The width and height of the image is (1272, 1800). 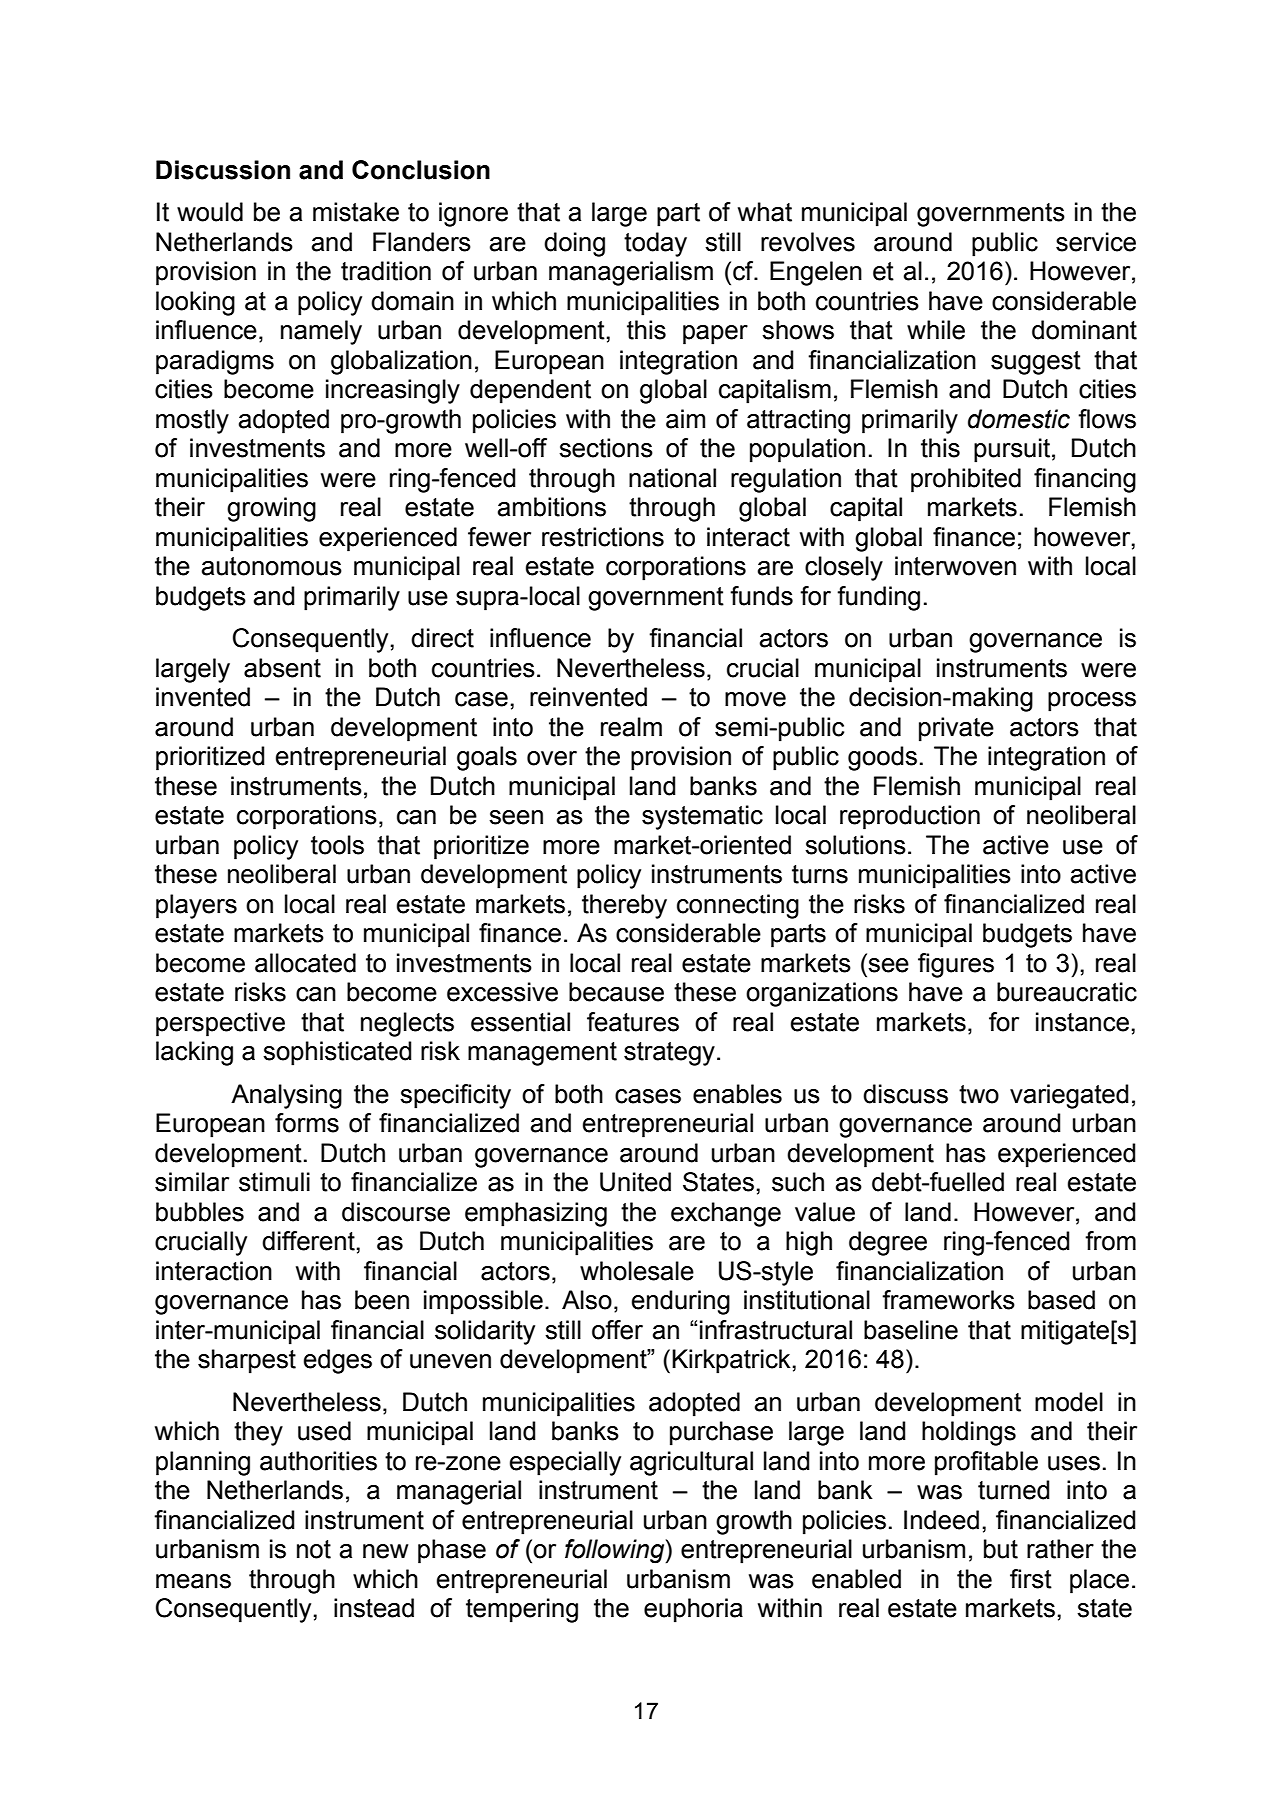 I want to click on frameworks, so click(x=948, y=1300).
